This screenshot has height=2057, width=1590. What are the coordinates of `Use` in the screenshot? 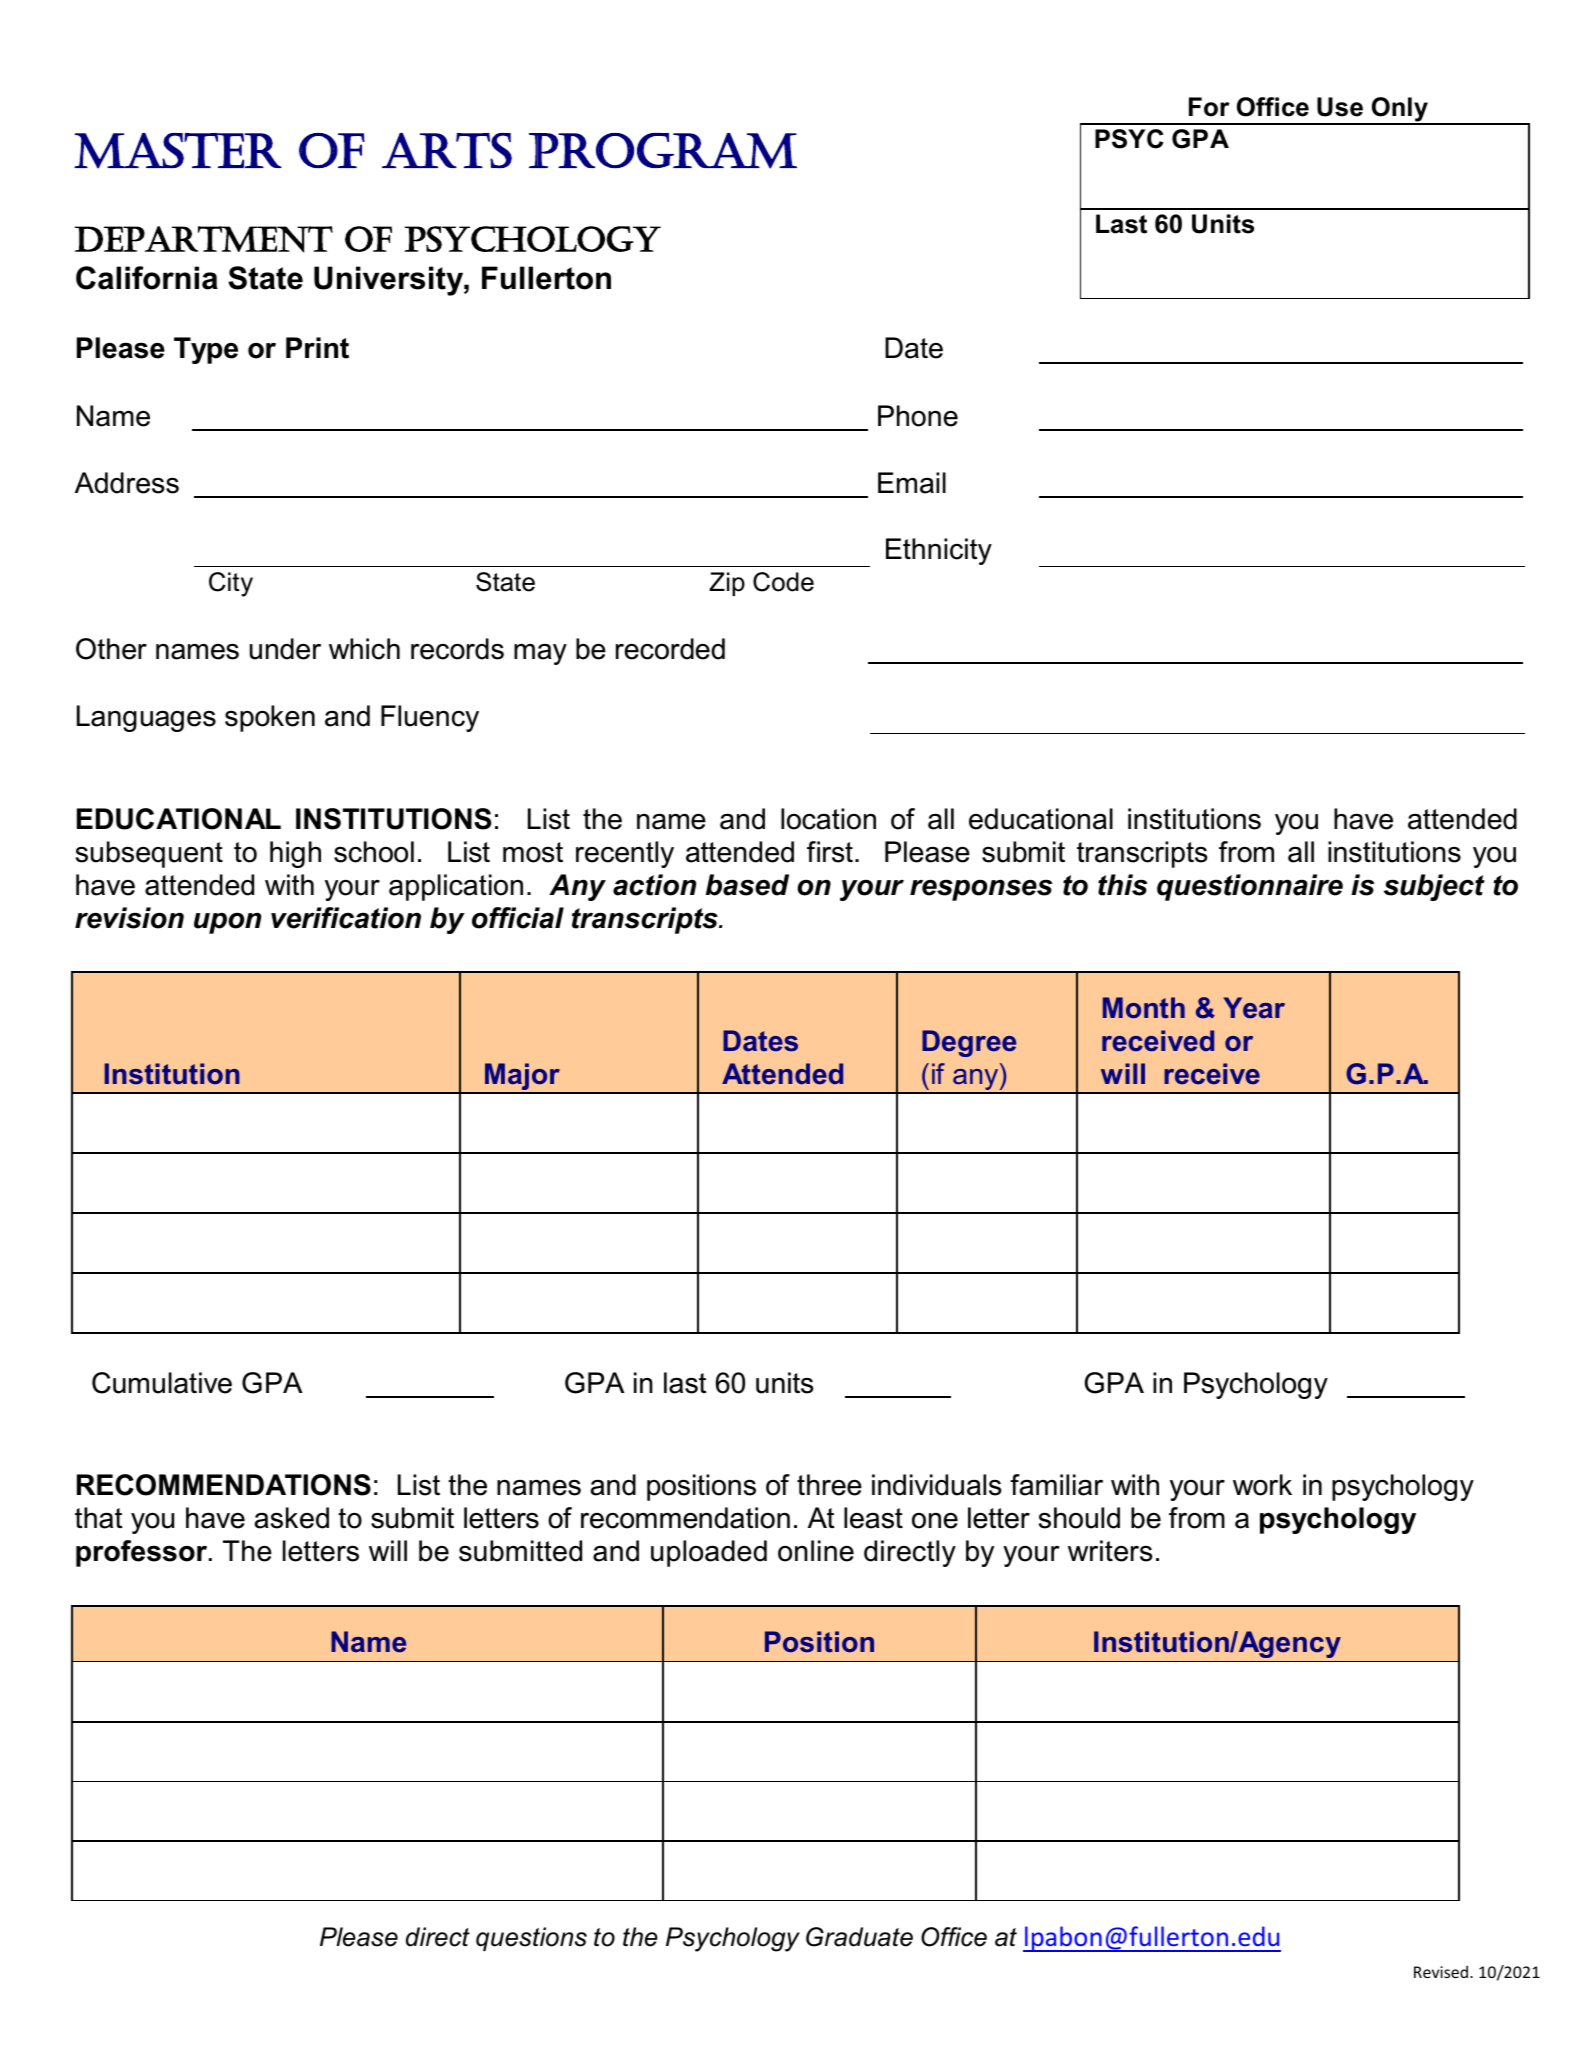 It's located at (1340, 107).
